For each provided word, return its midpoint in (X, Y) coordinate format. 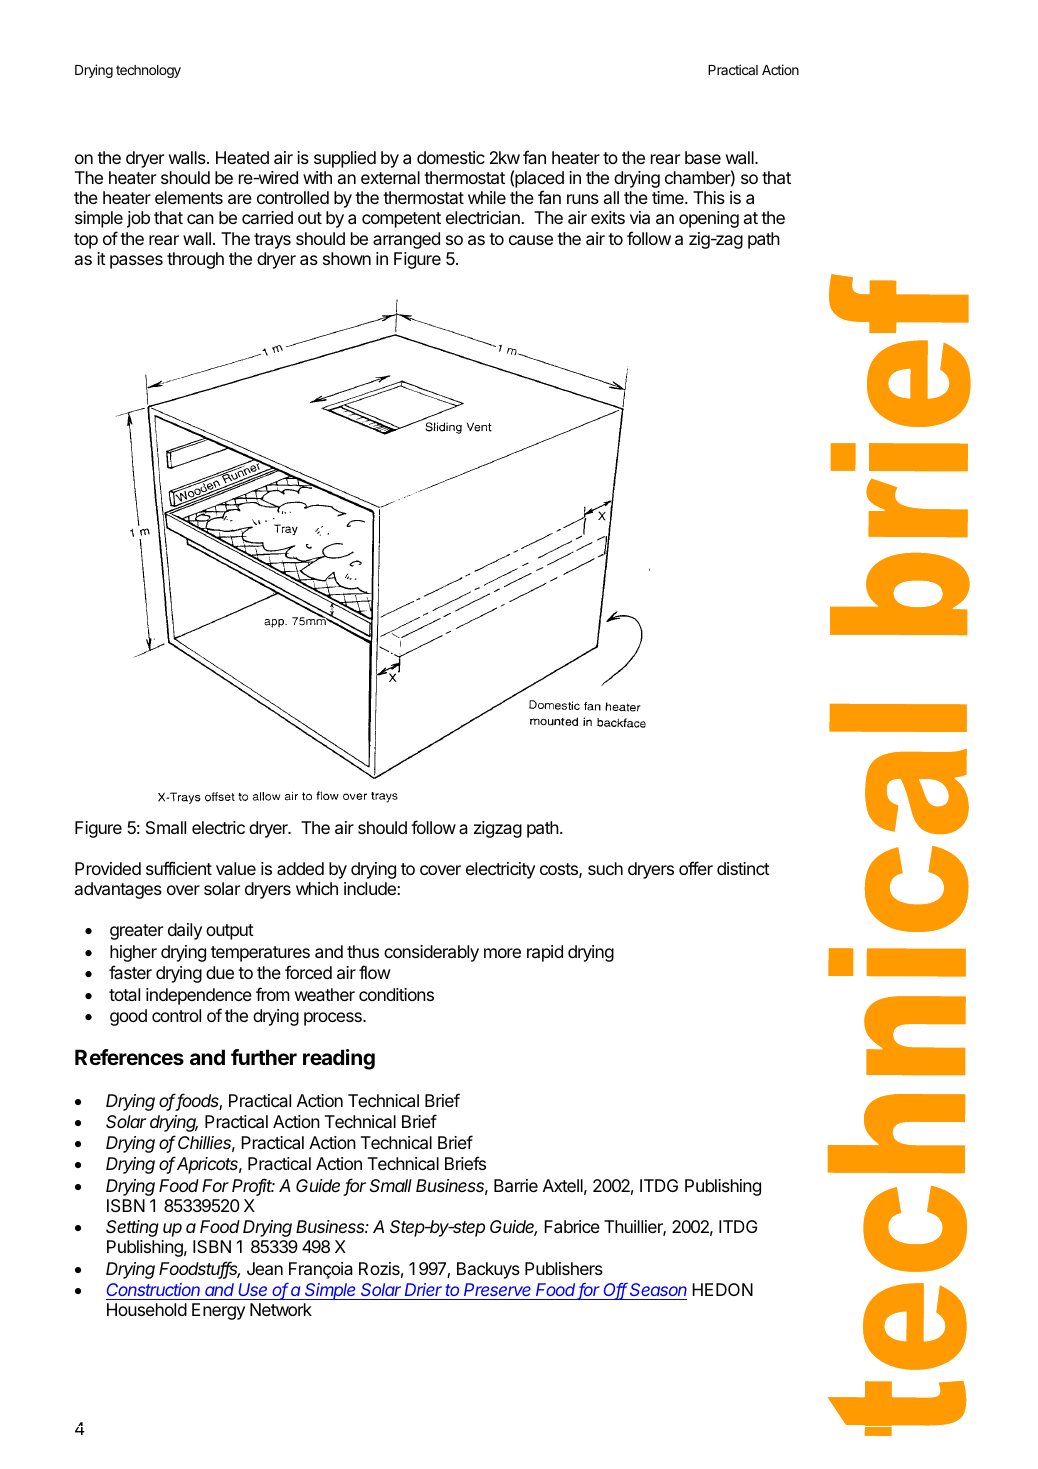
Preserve (498, 1291)
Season (658, 1291)
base (703, 157)
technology (148, 71)
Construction (154, 1291)
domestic (451, 157)
